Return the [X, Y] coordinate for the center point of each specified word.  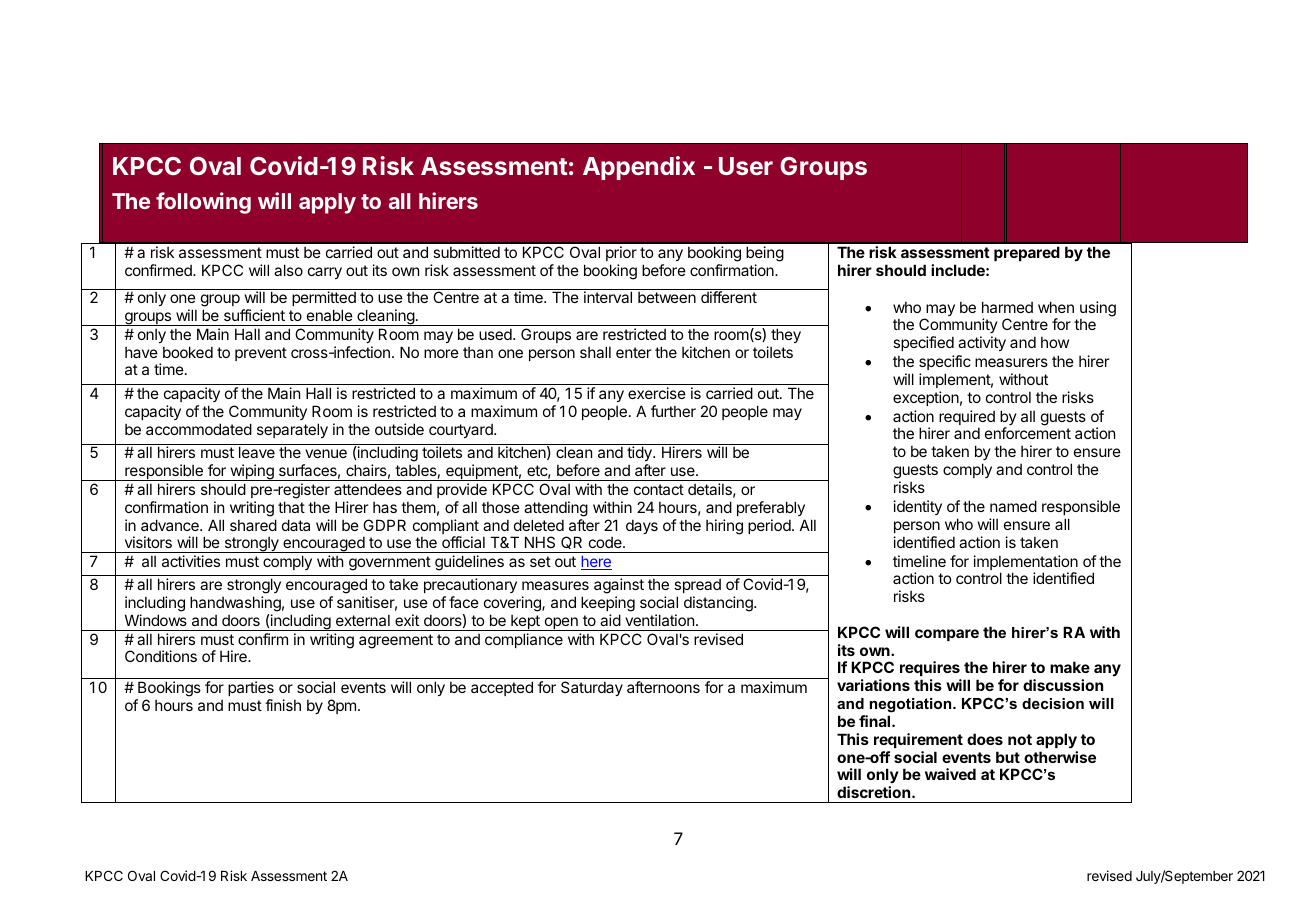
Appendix [639, 168]
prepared [1027, 253]
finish [283, 705]
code [606, 542]
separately [292, 430]
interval [608, 297]
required [967, 419]
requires [930, 670]
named [1013, 506]
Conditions [161, 656]
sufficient [254, 315]
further [673, 411]
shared [253, 525]
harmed [1007, 307]
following [203, 203]
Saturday [592, 688]
